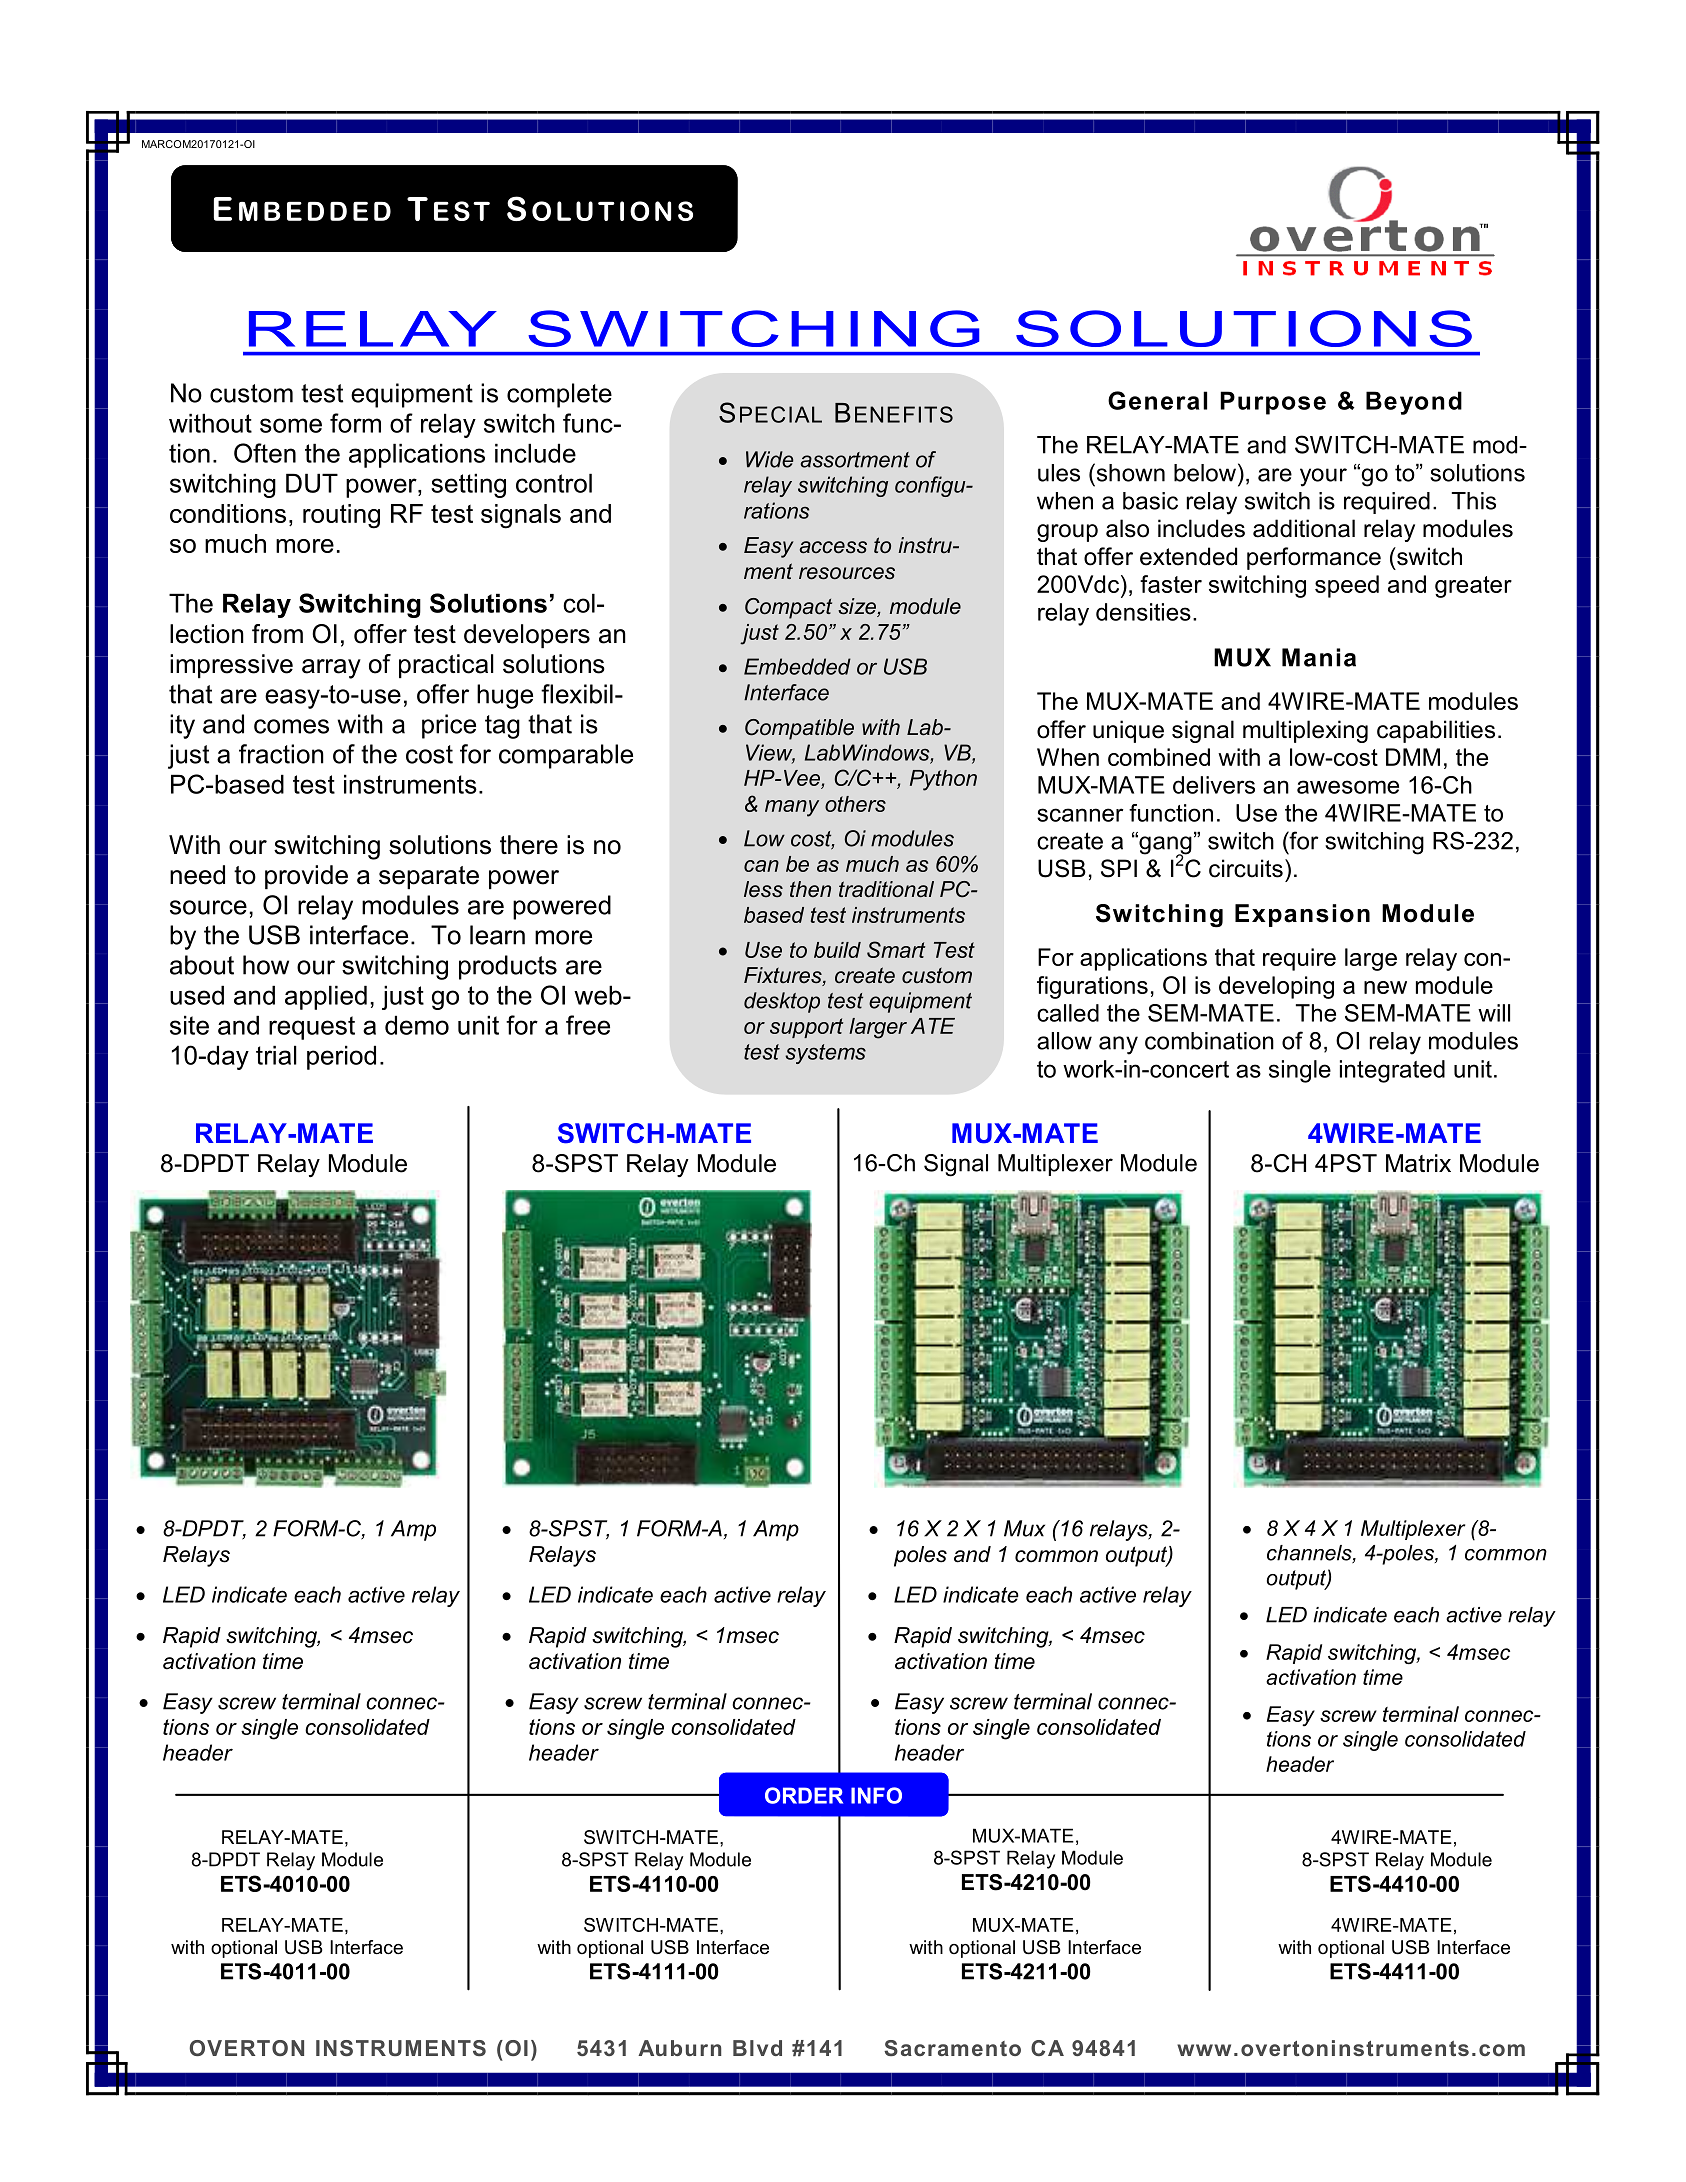  I want to click on Matrix, so click(1418, 1163).
